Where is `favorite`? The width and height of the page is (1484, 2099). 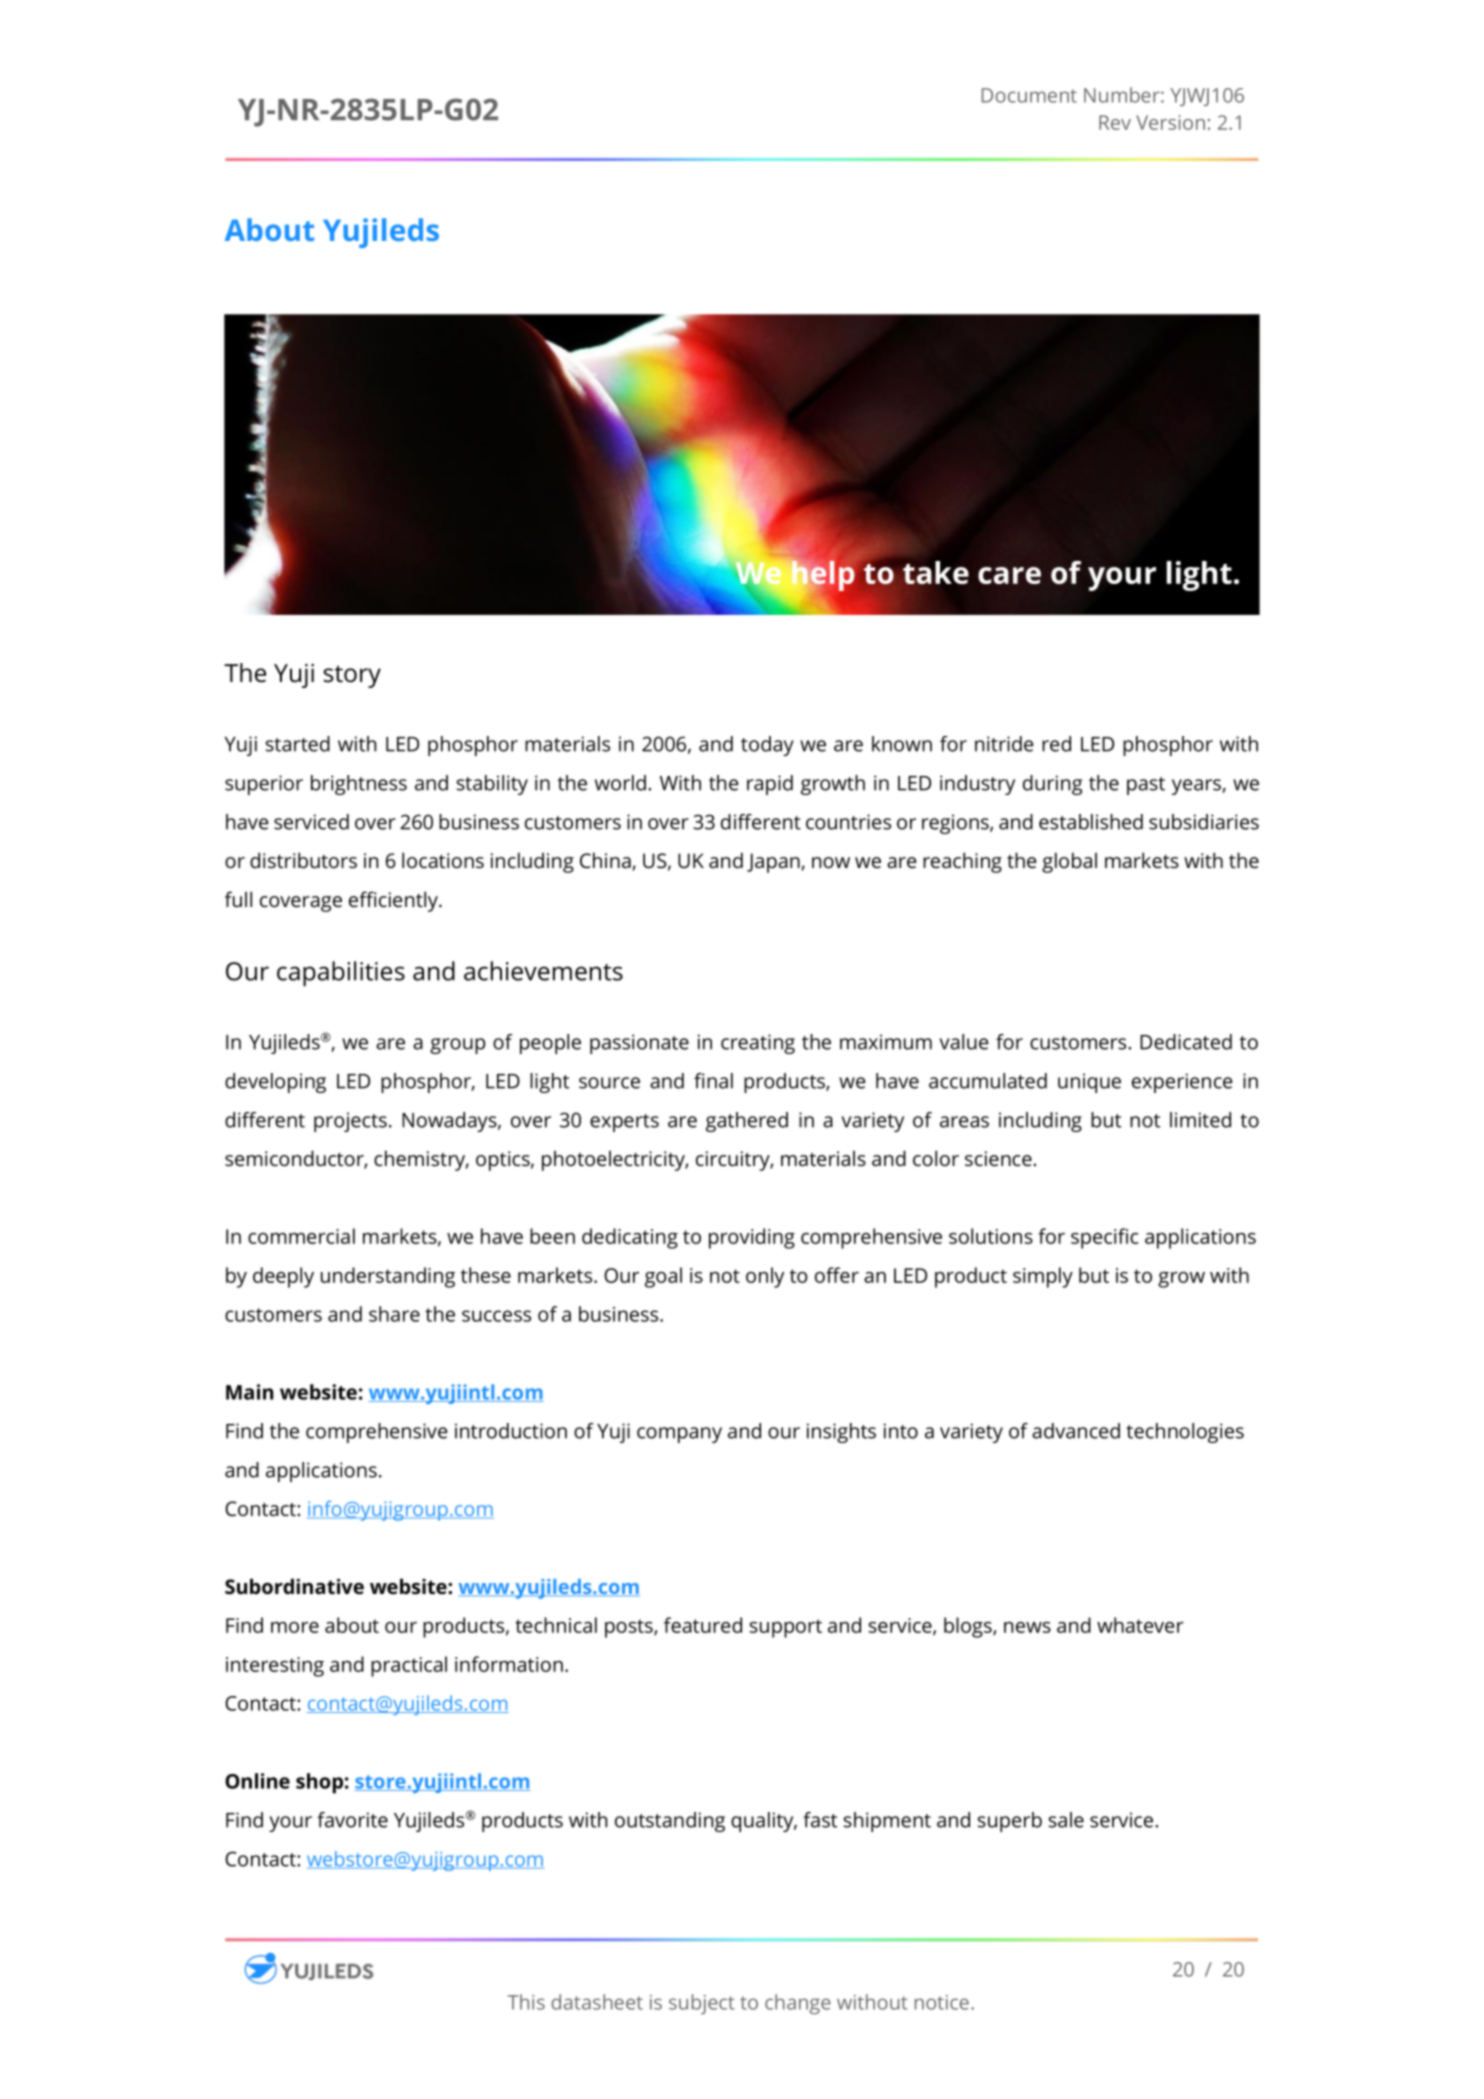
favorite is located at coordinates (352, 1820).
